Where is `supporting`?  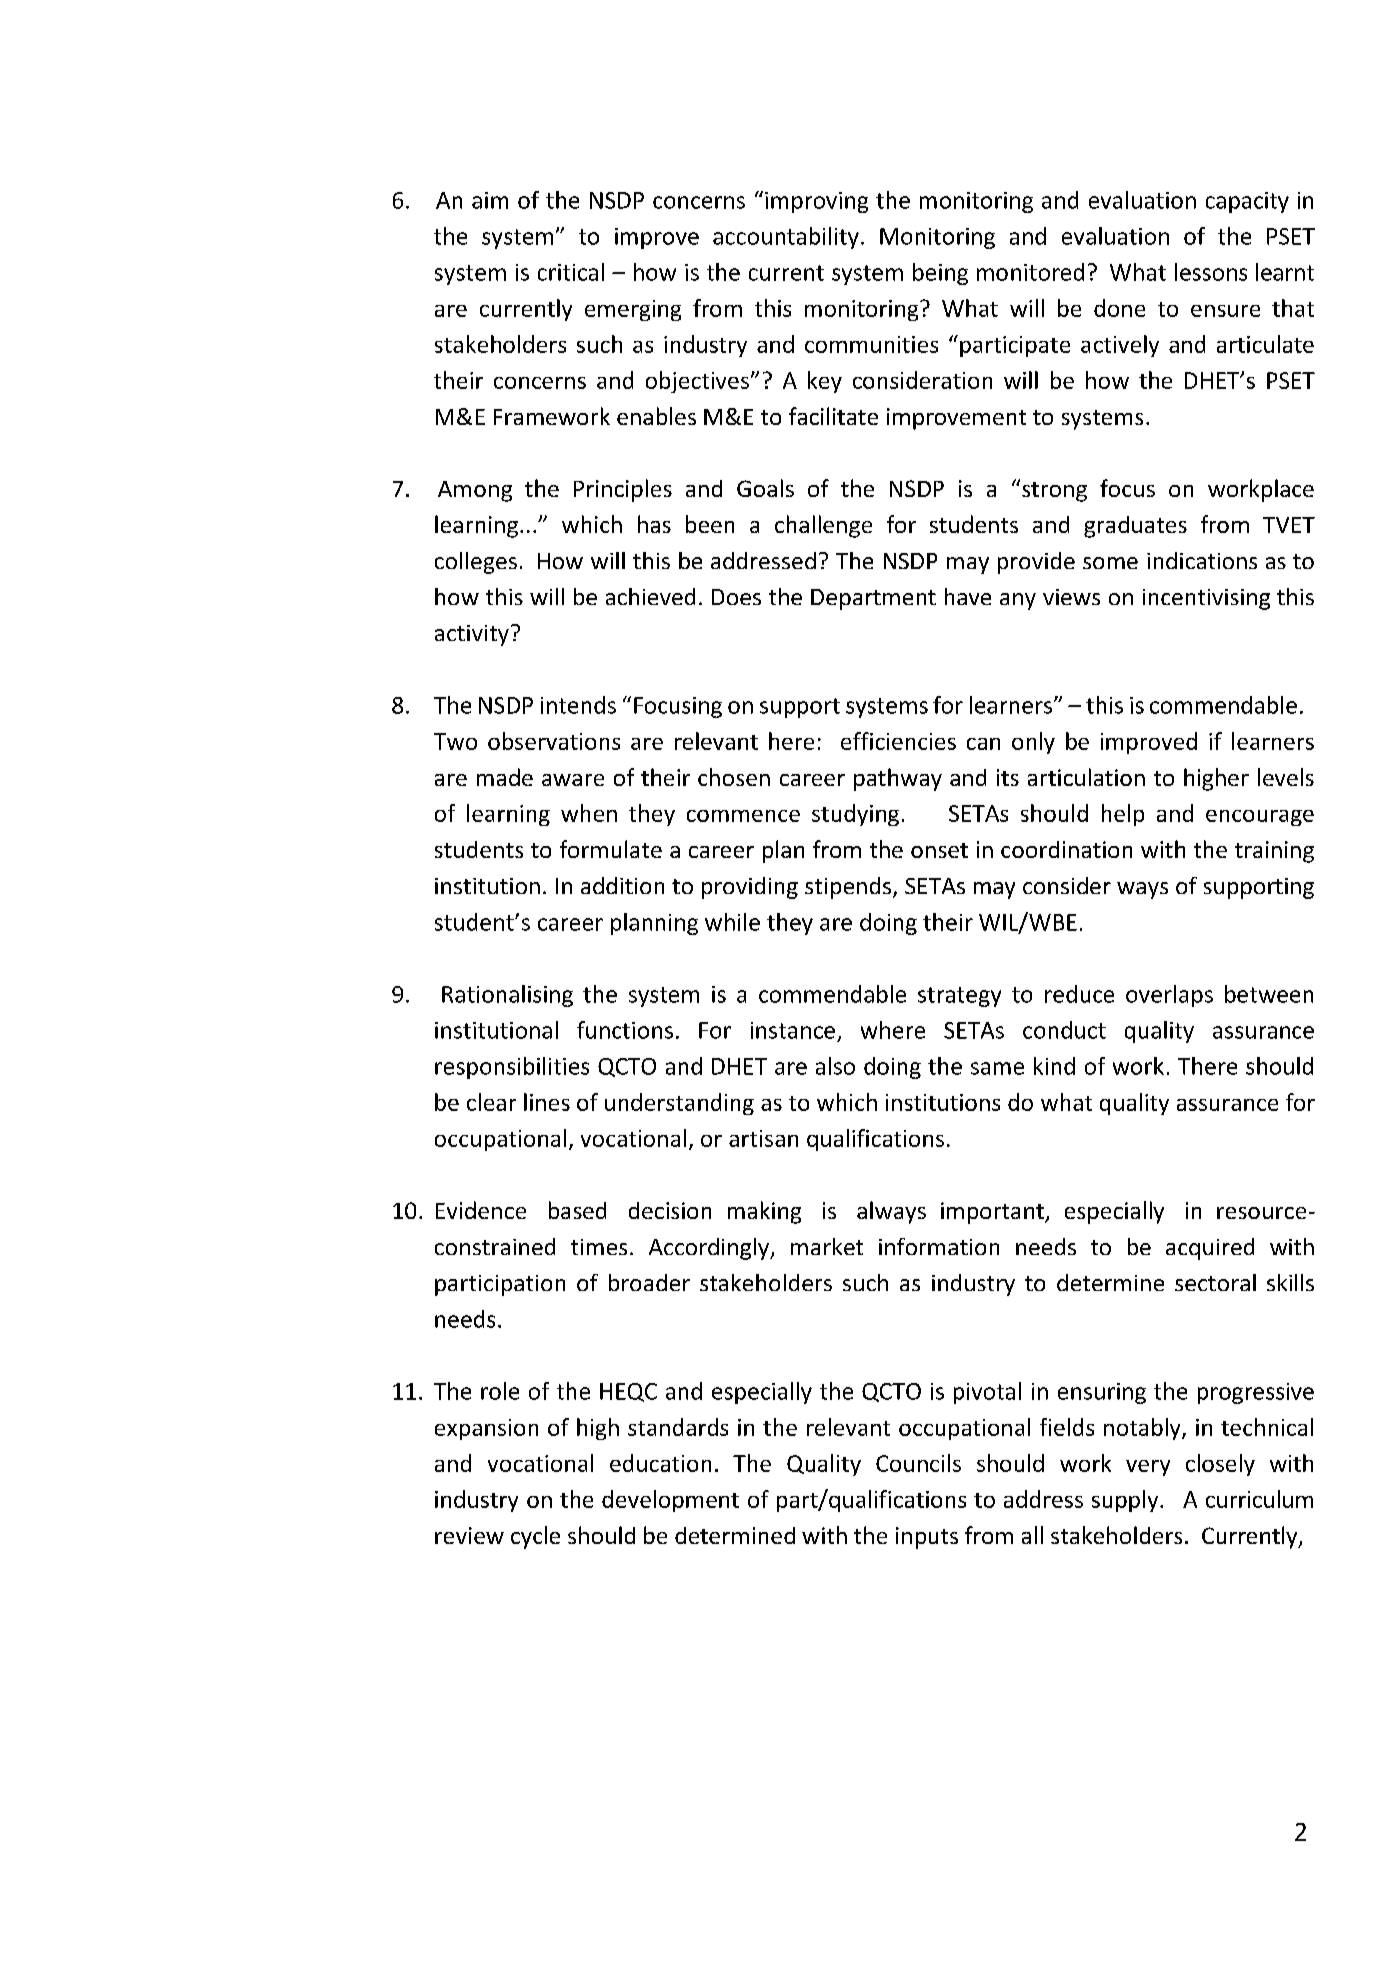 supporting is located at coordinates (1259, 888).
